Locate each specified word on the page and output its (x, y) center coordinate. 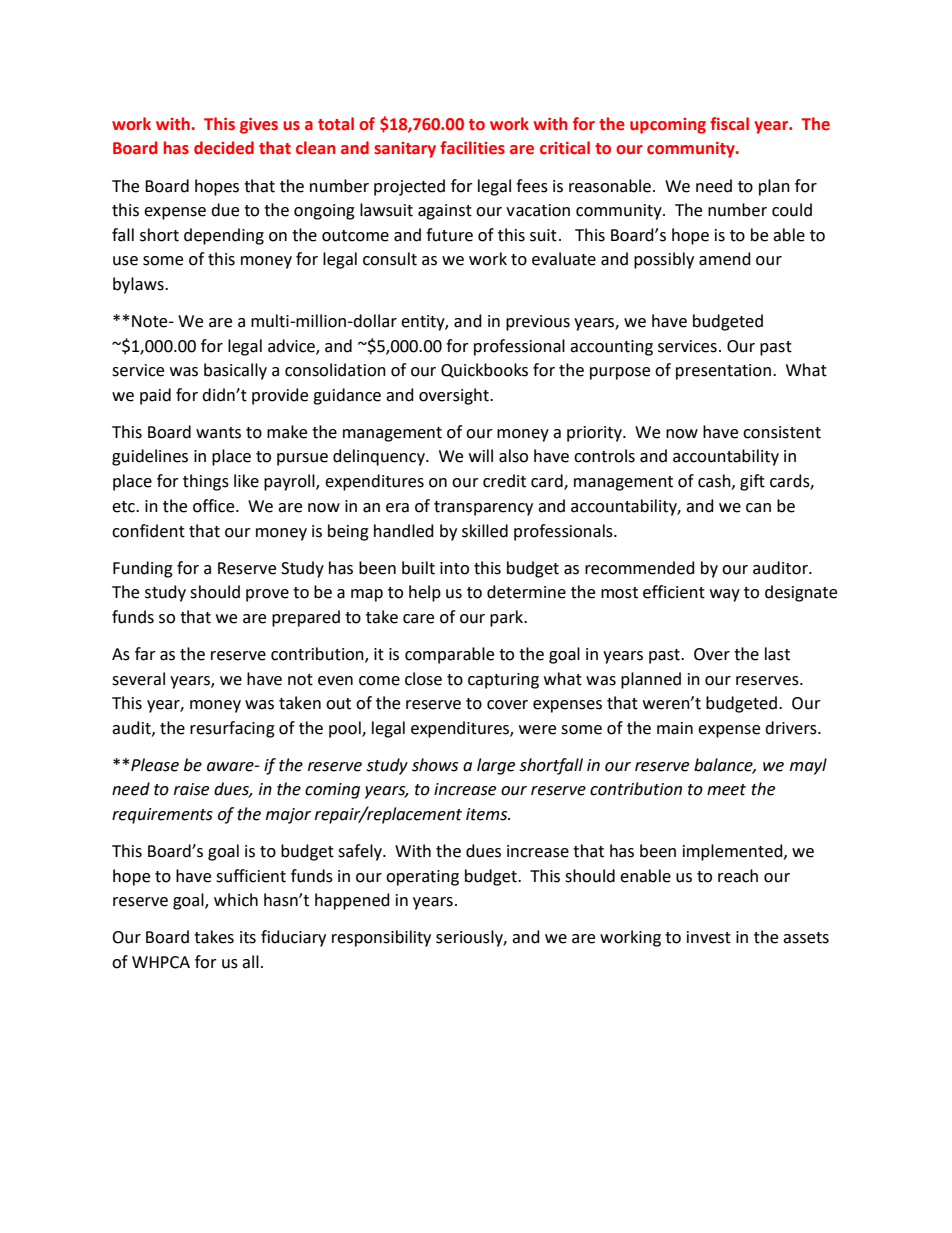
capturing (503, 681)
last (777, 654)
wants (218, 433)
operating (422, 878)
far (145, 654)
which (236, 900)
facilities (472, 148)
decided (224, 148)
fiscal (729, 124)
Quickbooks (484, 370)
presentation (723, 372)
